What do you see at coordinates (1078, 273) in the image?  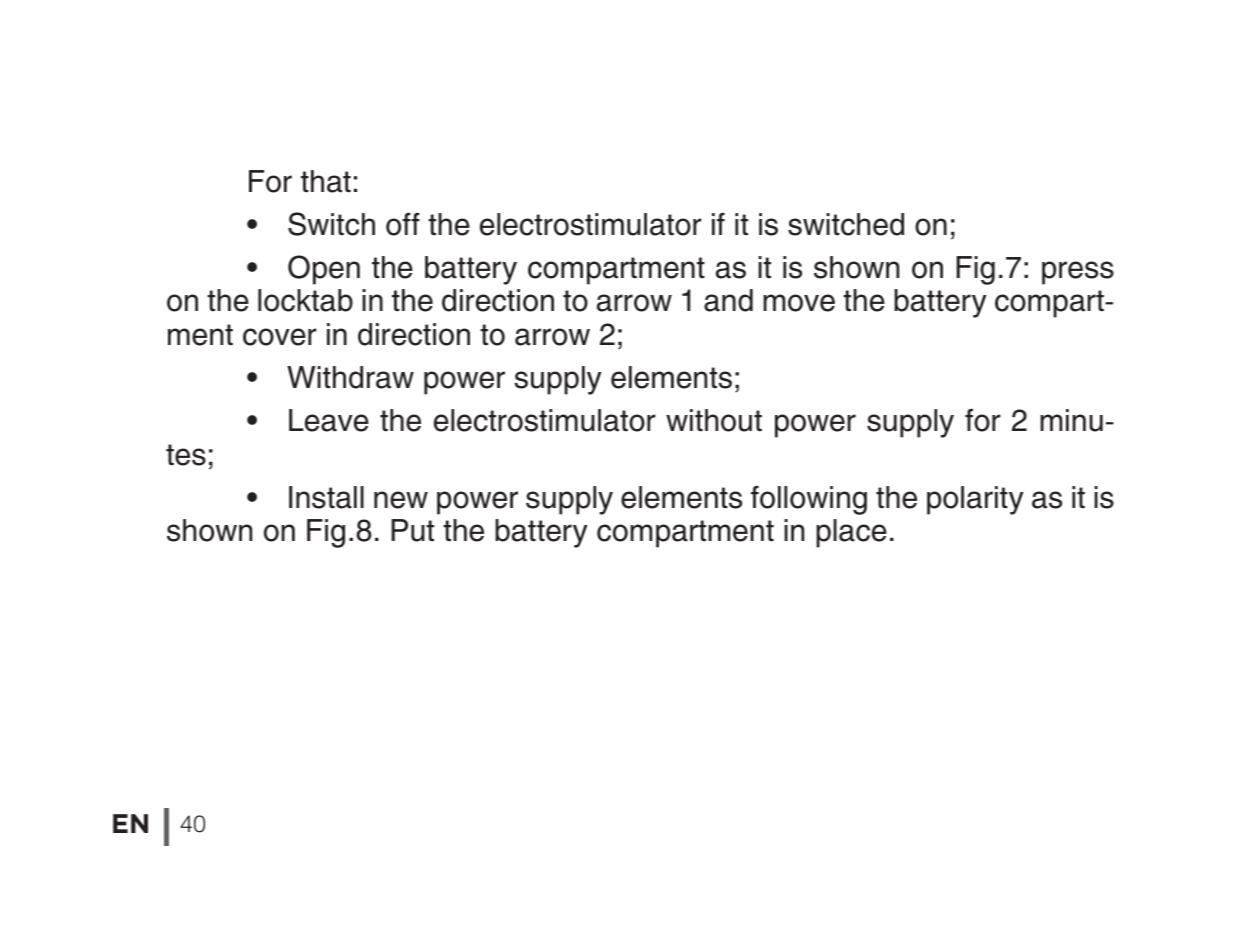 I see `press` at bounding box center [1078, 273].
